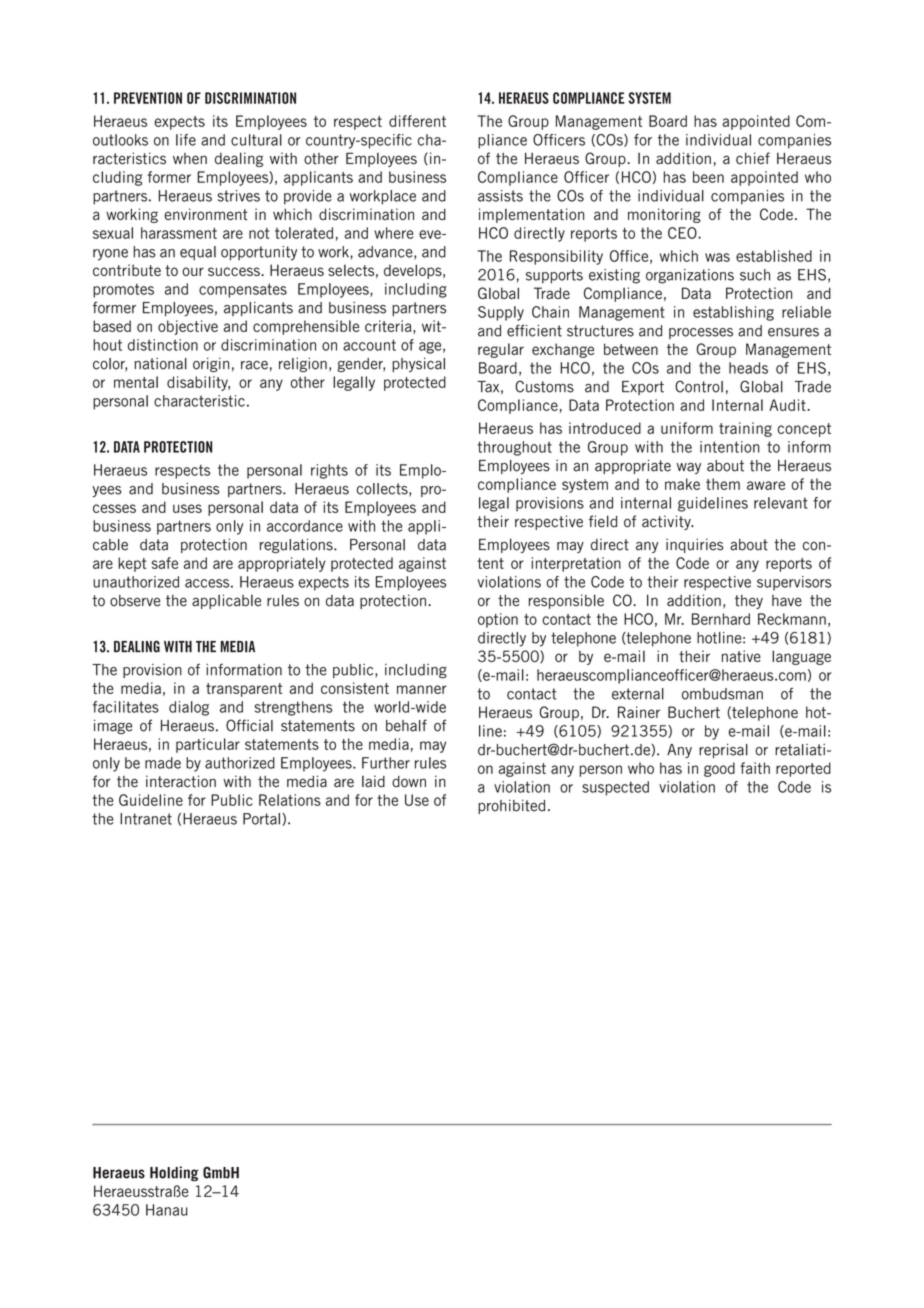 The image size is (924, 1308). I want to click on different, so click(417, 121).
